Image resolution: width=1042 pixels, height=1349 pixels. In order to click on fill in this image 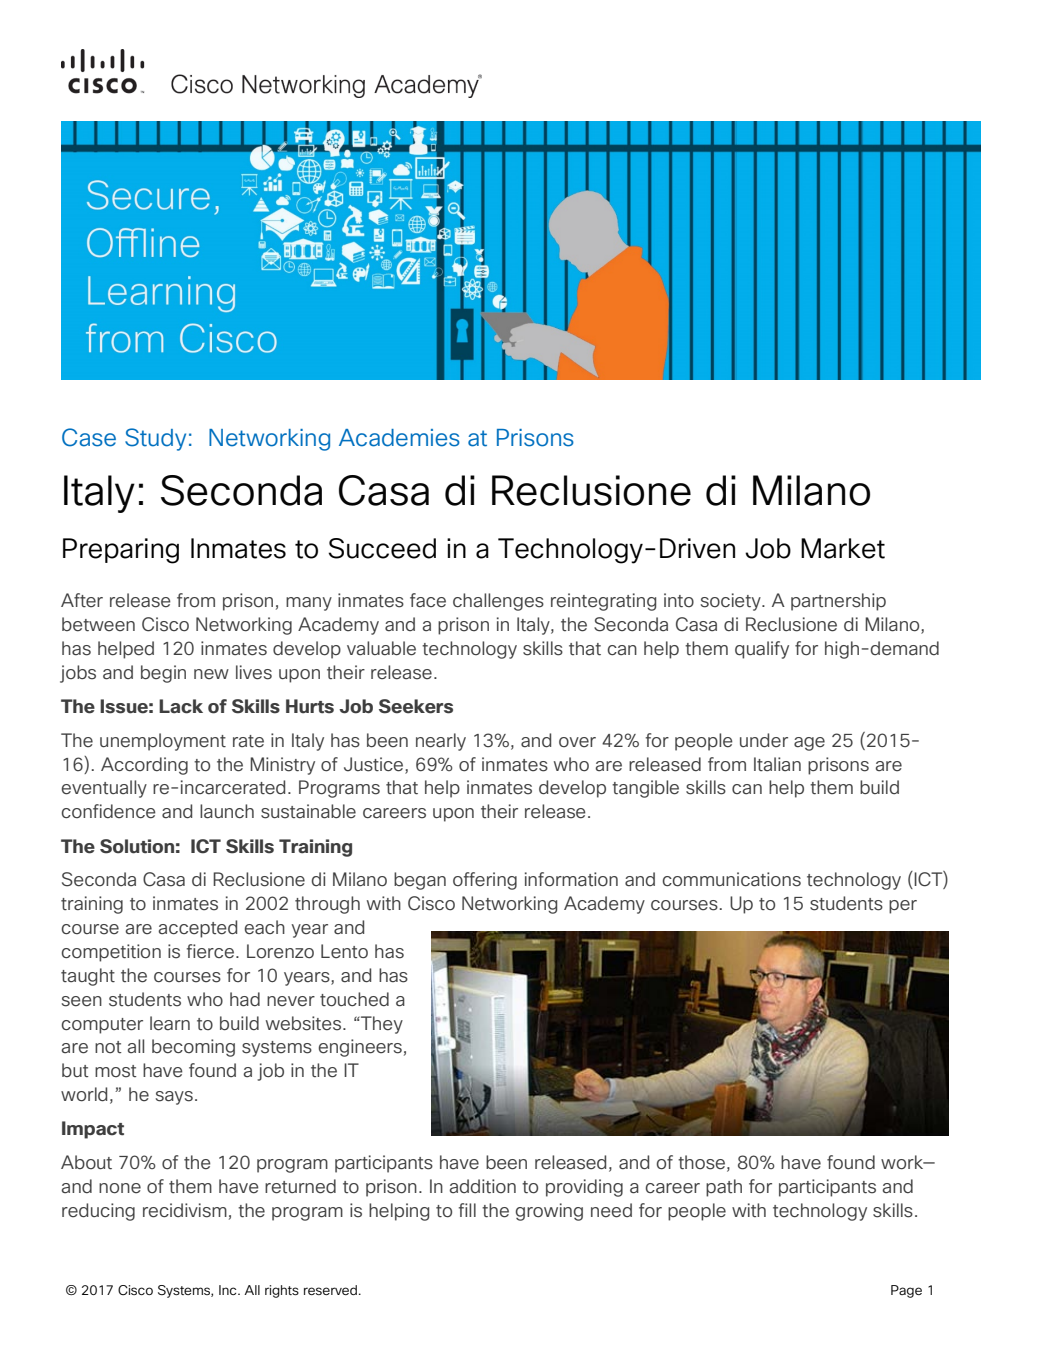, I will do `click(467, 1210)`.
